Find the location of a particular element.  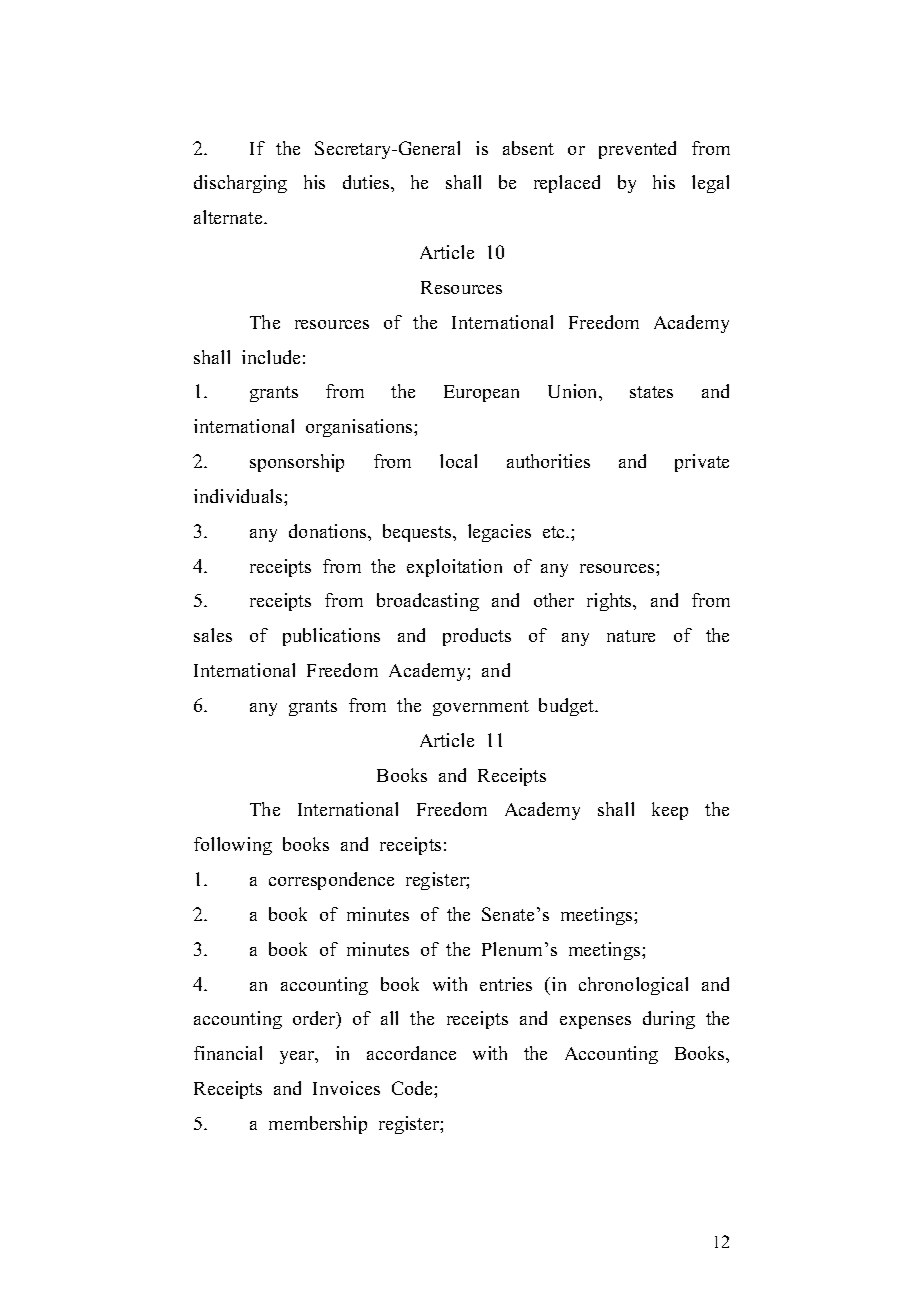

membership is located at coordinates (318, 1125).
